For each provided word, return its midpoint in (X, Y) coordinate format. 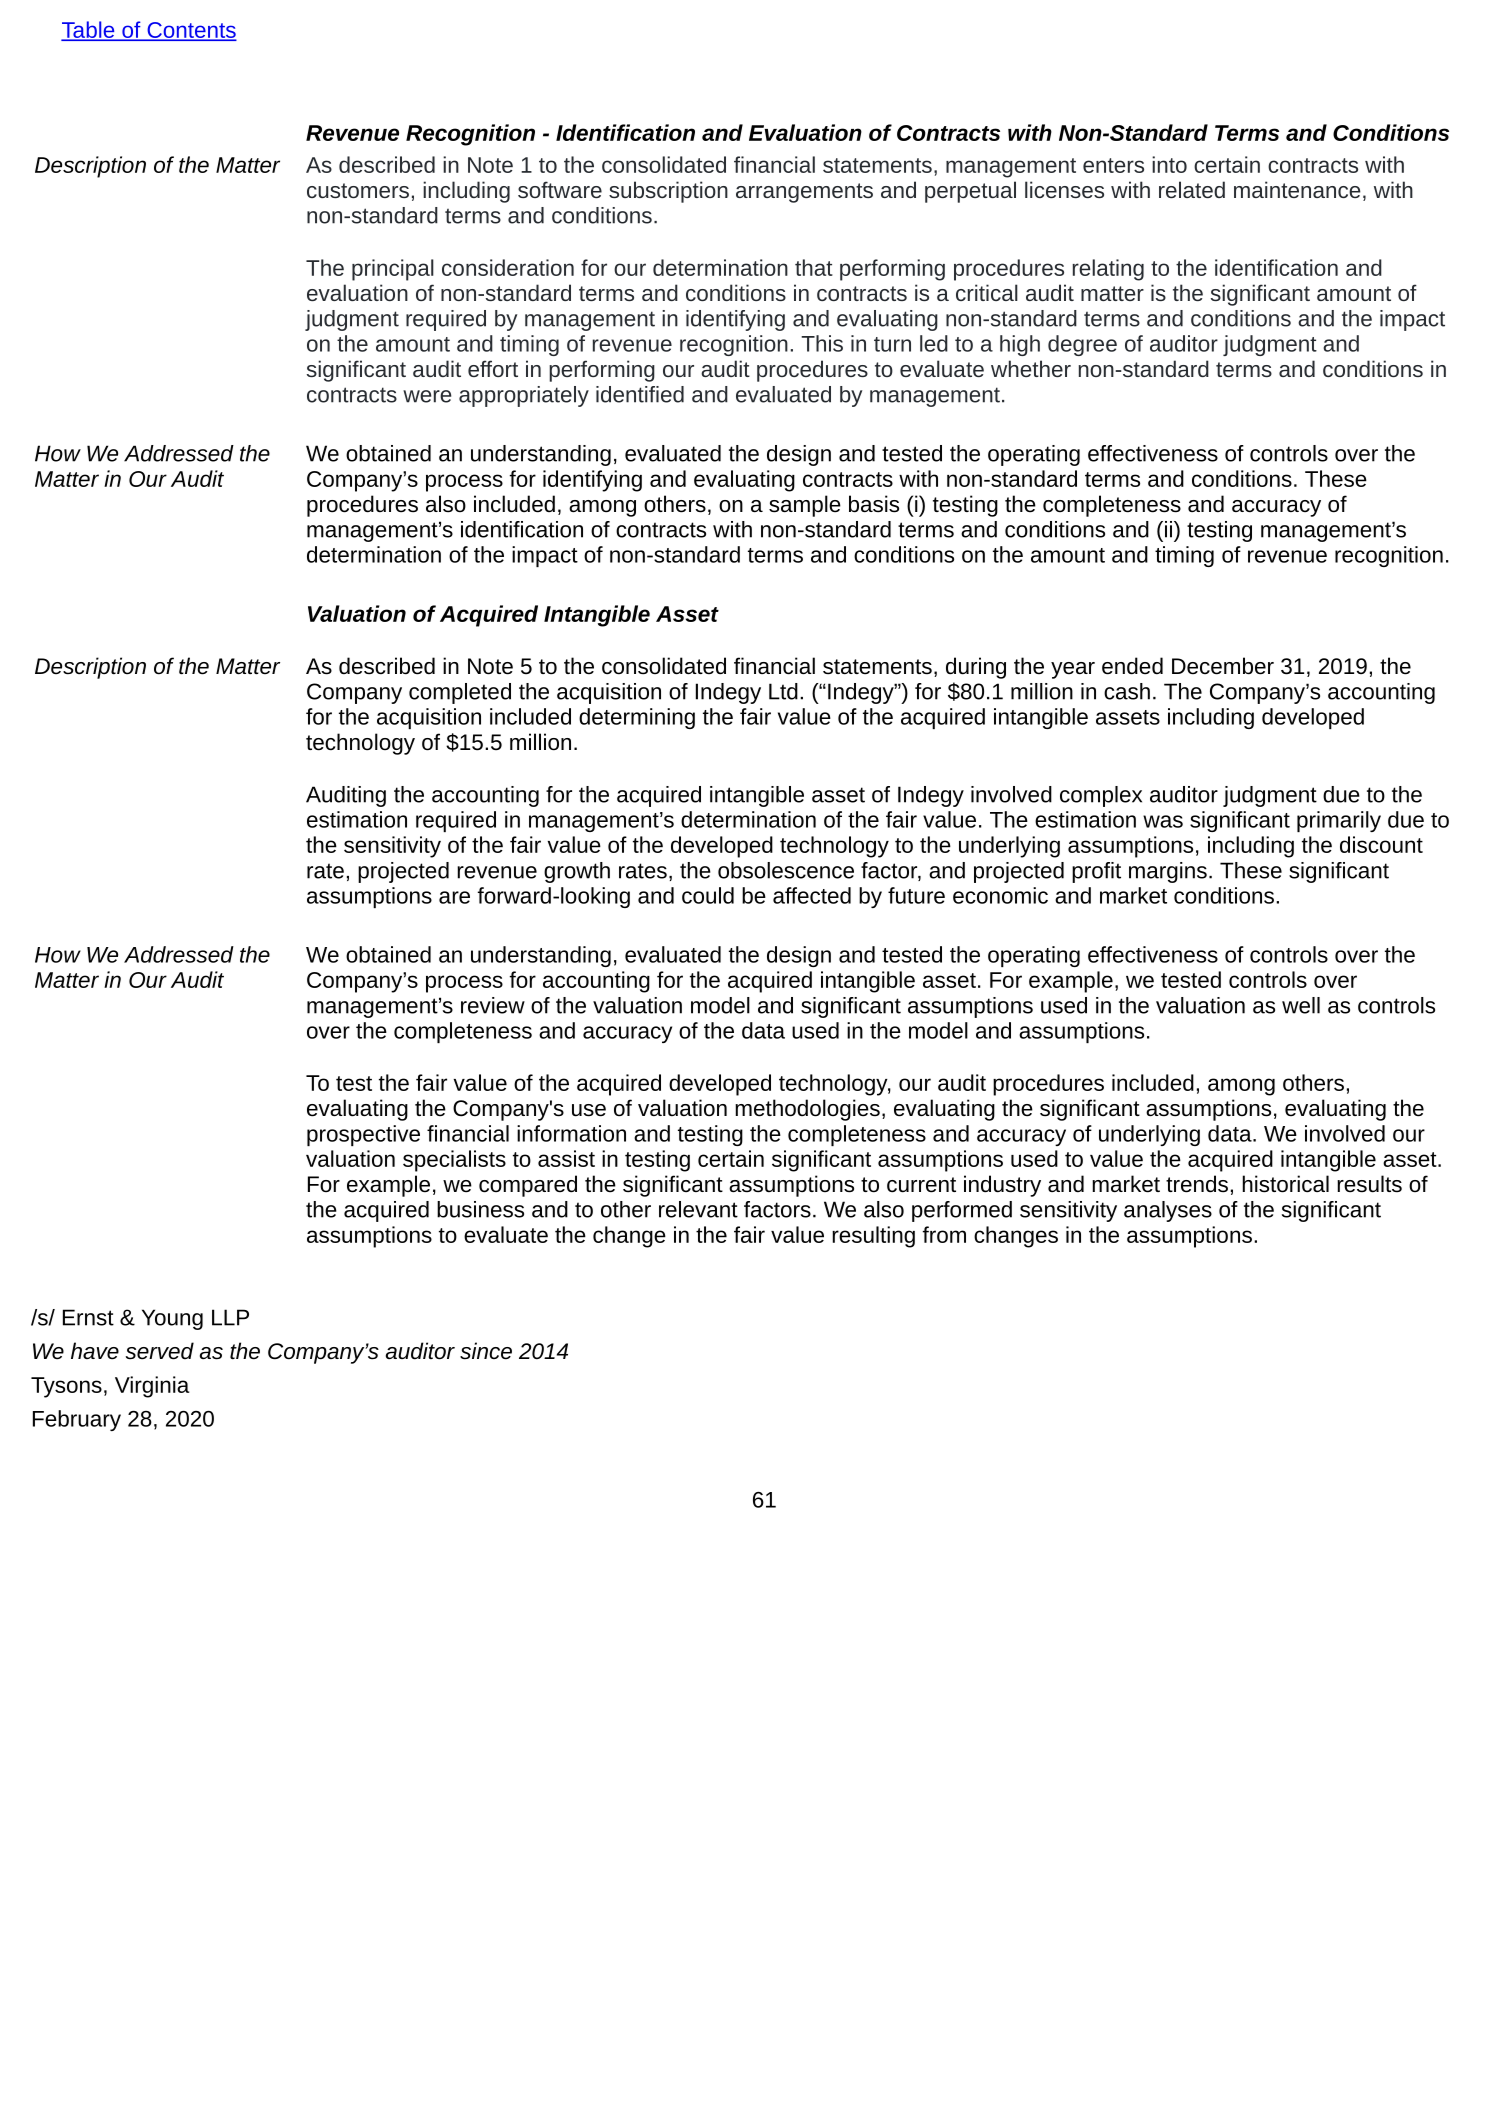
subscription (668, 192)
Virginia (152, 1387)
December (1223, 666)
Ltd (783, 691)
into (1169, 164)
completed (460, 693)
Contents (190, 31)
